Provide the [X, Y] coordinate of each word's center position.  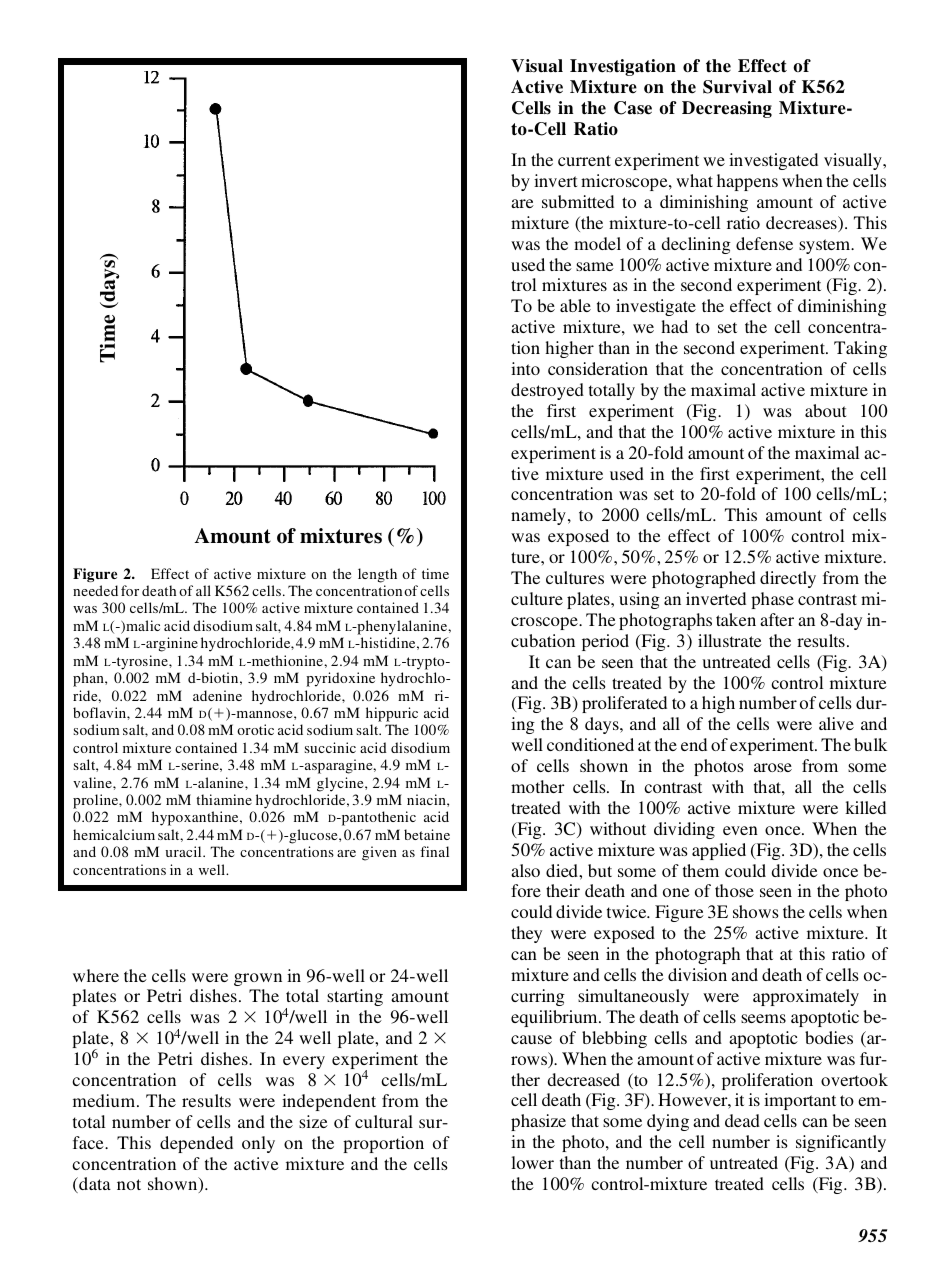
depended [196, 1144]
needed [95, 590]
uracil [185, 851]
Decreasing [727, 109]
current [584, 160]
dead [742, 1120]
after [777, 619]
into [525, 368]
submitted [578, 201]
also [525, 870]
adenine [217, 695]
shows [756, 911]
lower [532, 1162]
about [825, 410]
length [377, 575]
